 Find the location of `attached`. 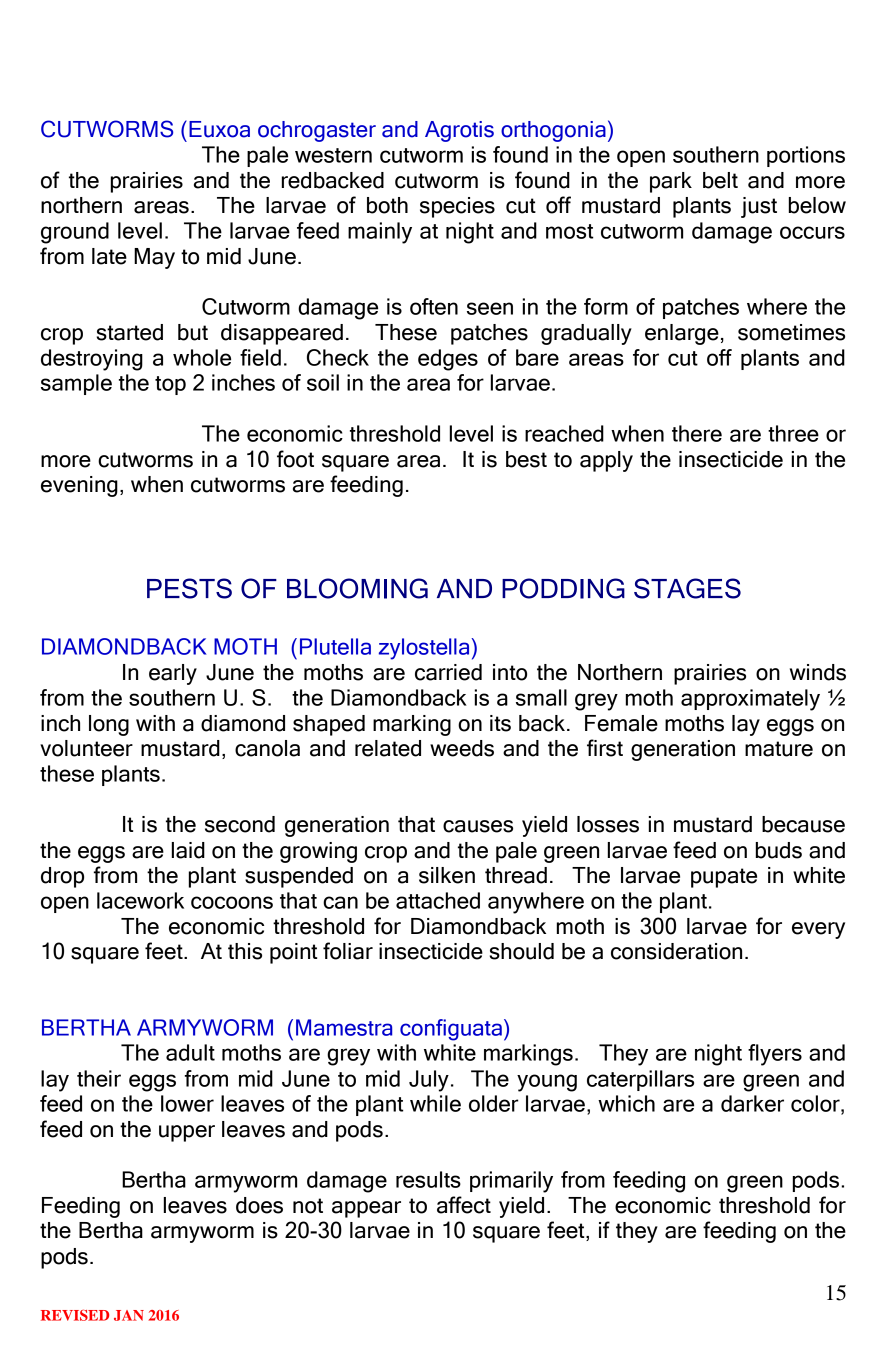

attached is located at coordinates (438, 900).
